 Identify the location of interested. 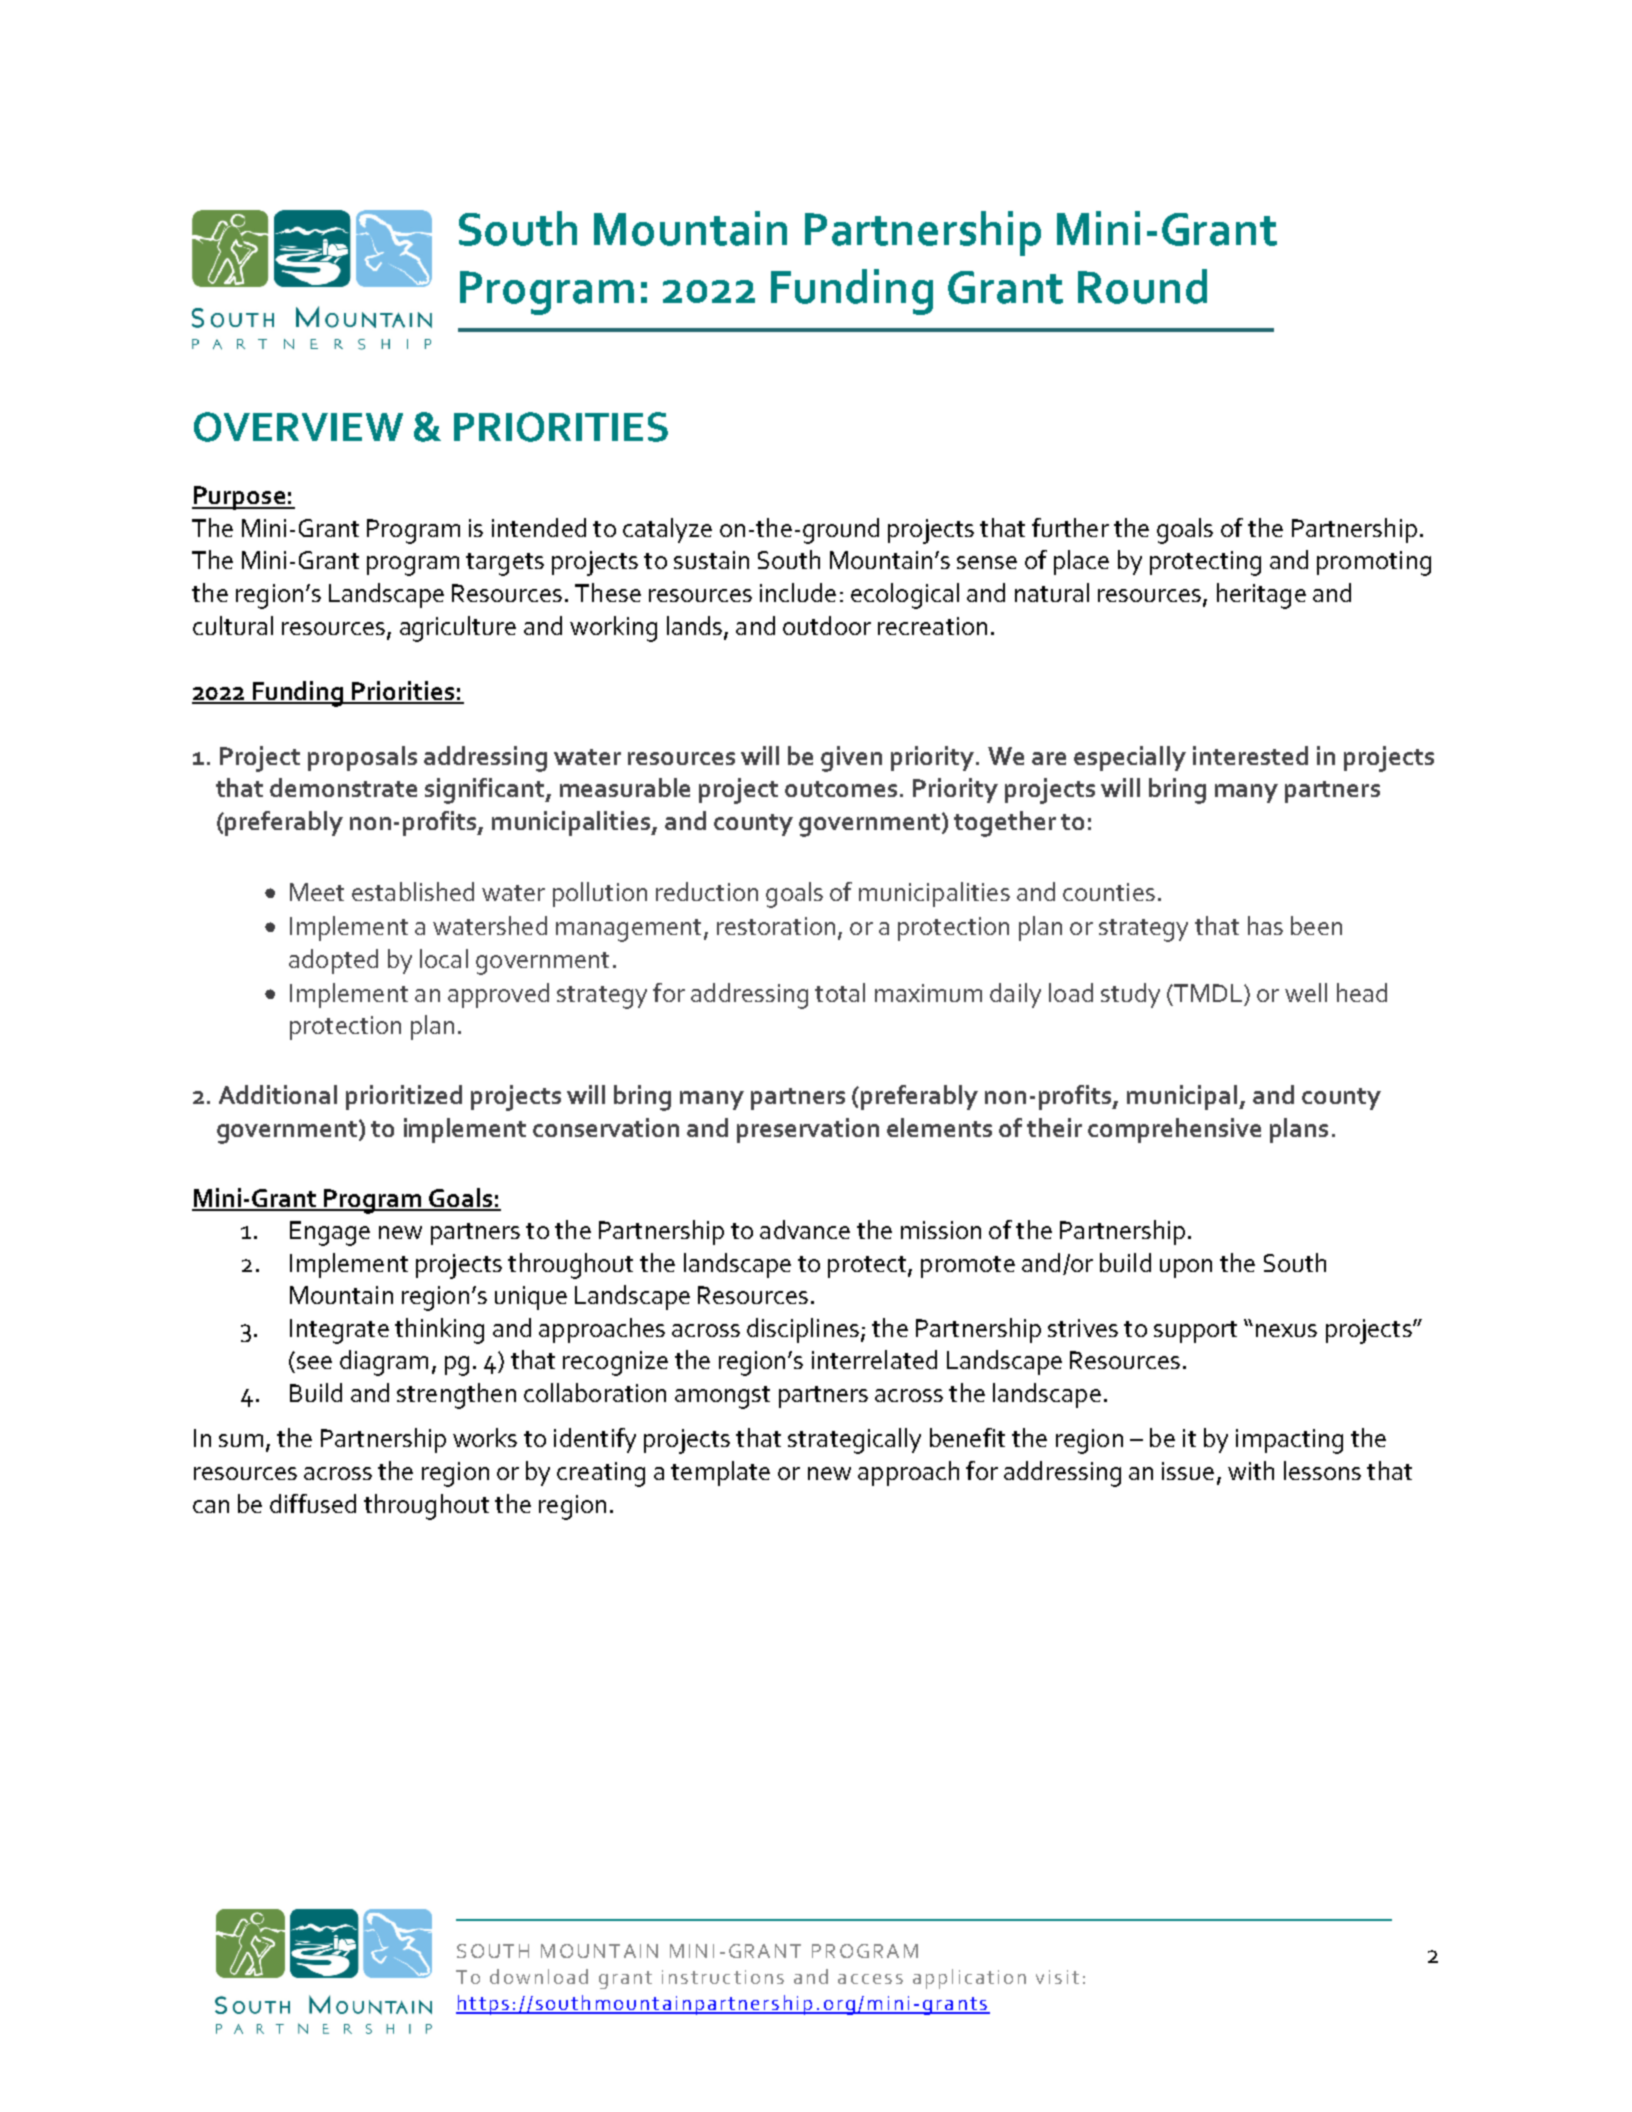
(1250, 755).
